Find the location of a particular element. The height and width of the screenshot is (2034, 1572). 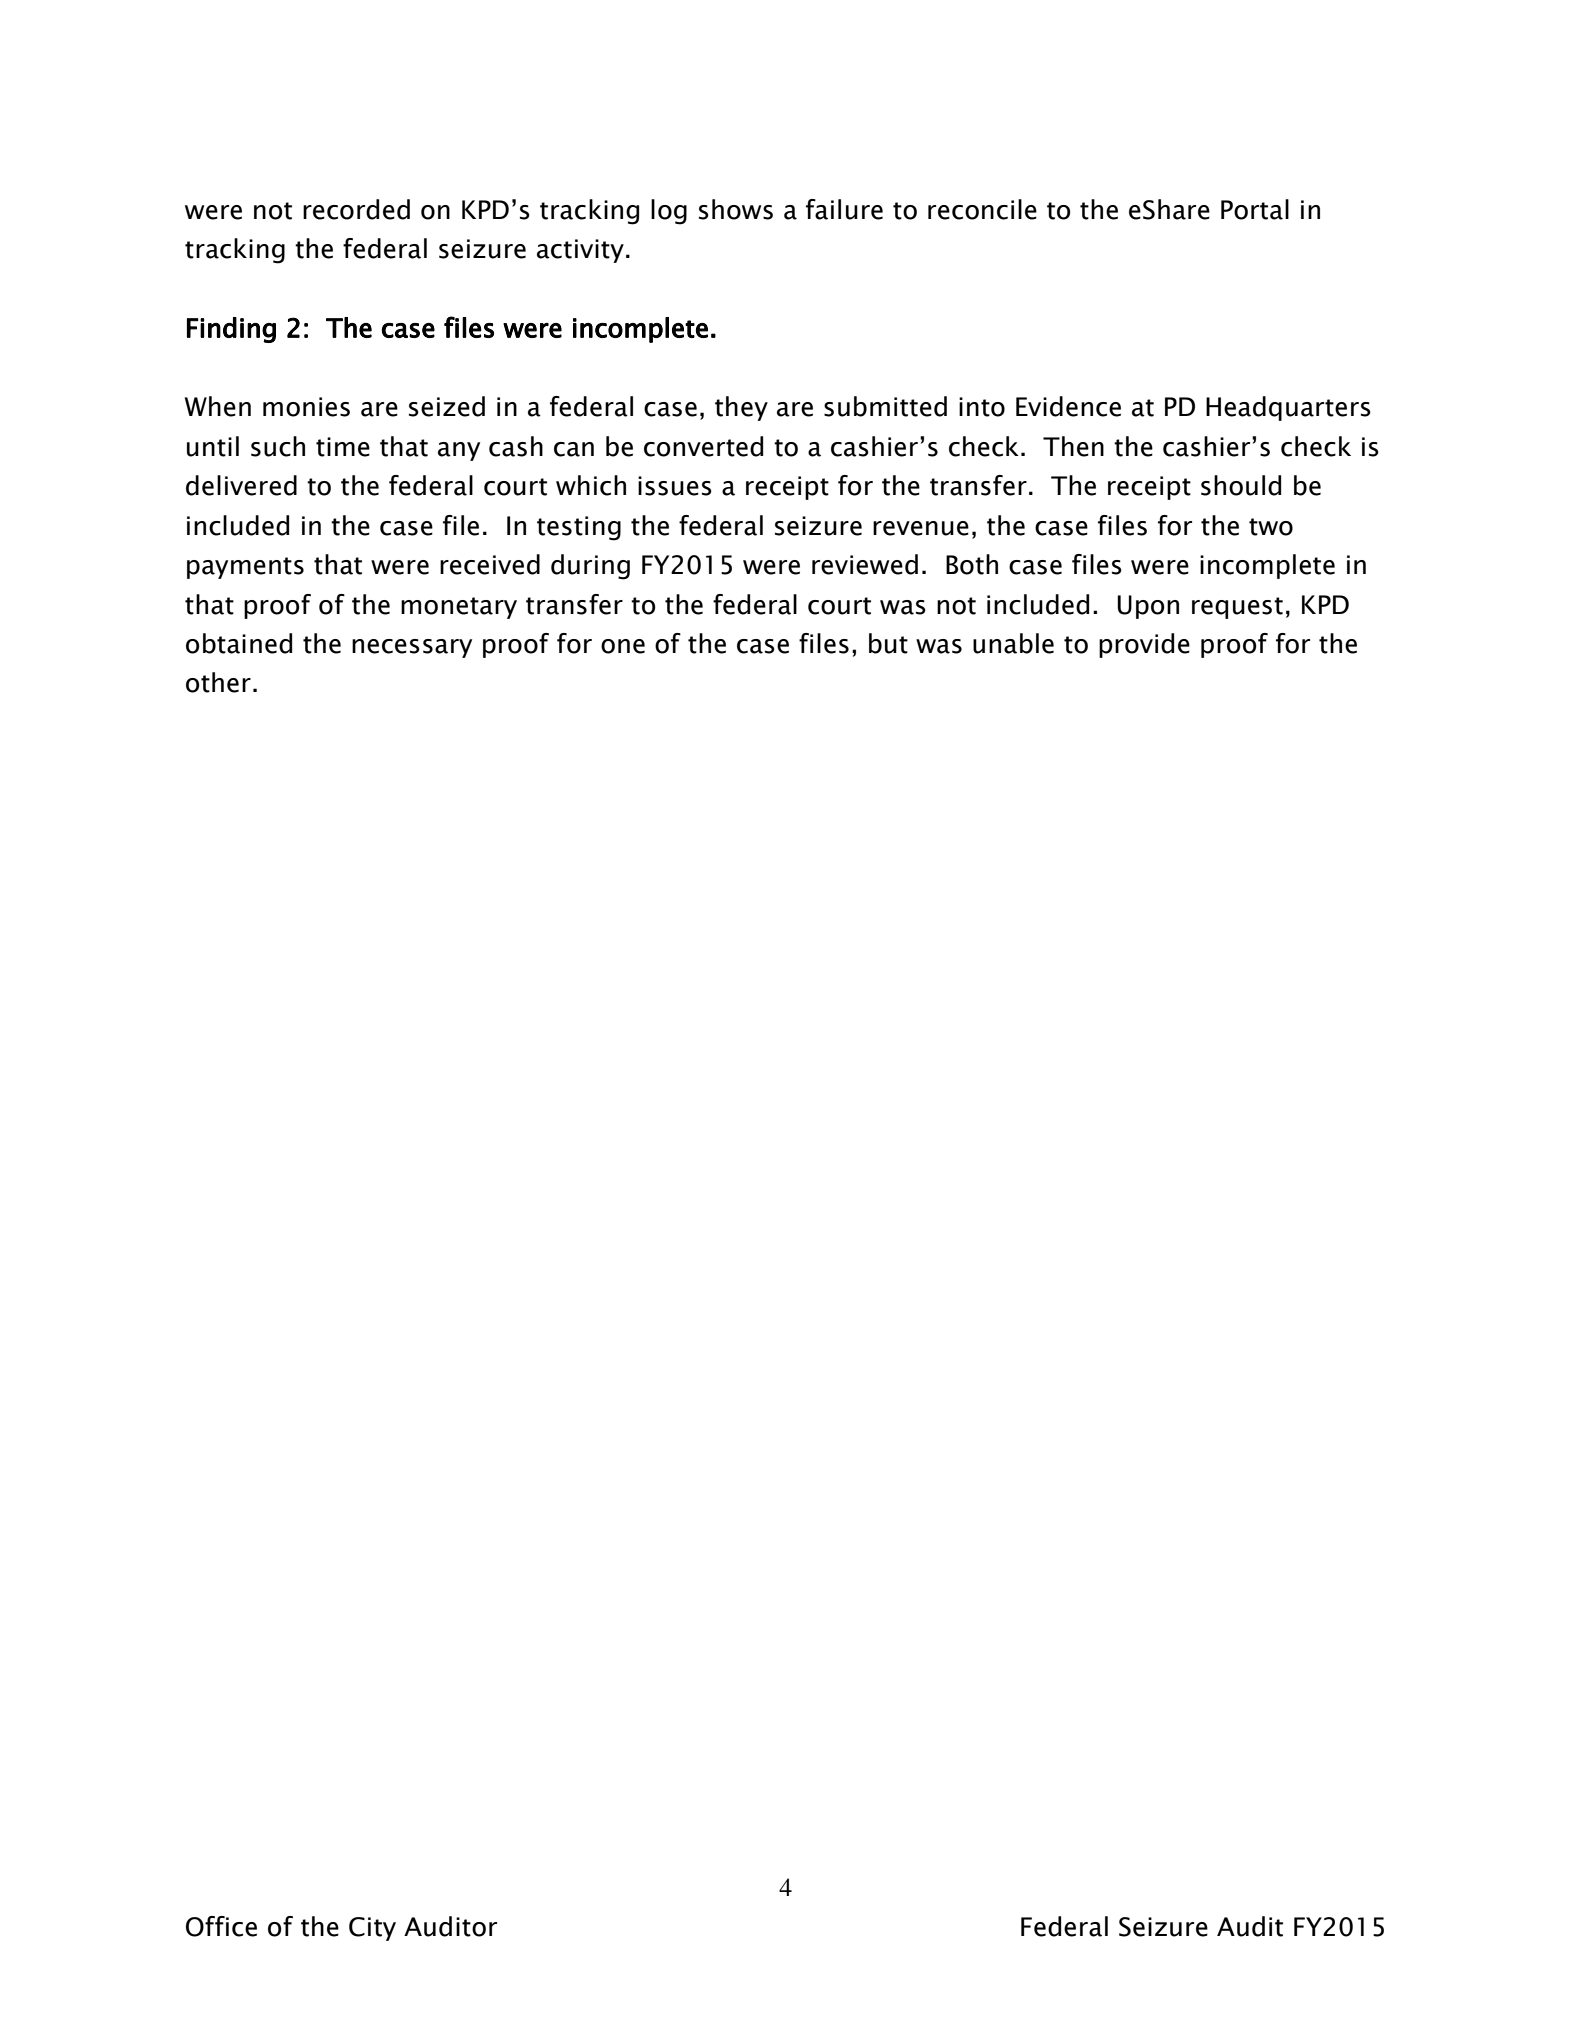

City is located at coordinates (372, 1929).
